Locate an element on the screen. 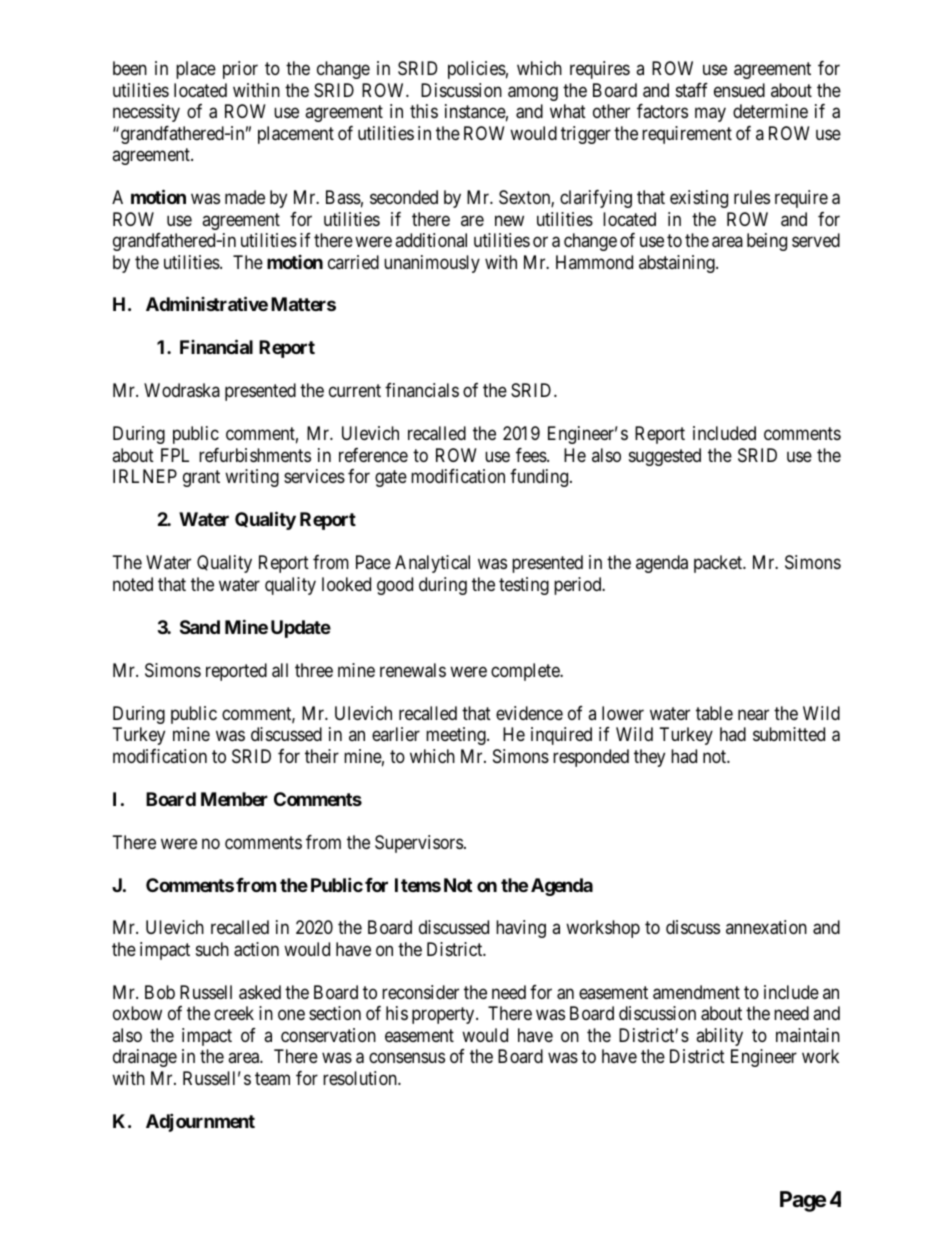 This screenshot has width=952, height=1233. FPL is located at coordinates (175, 455).
